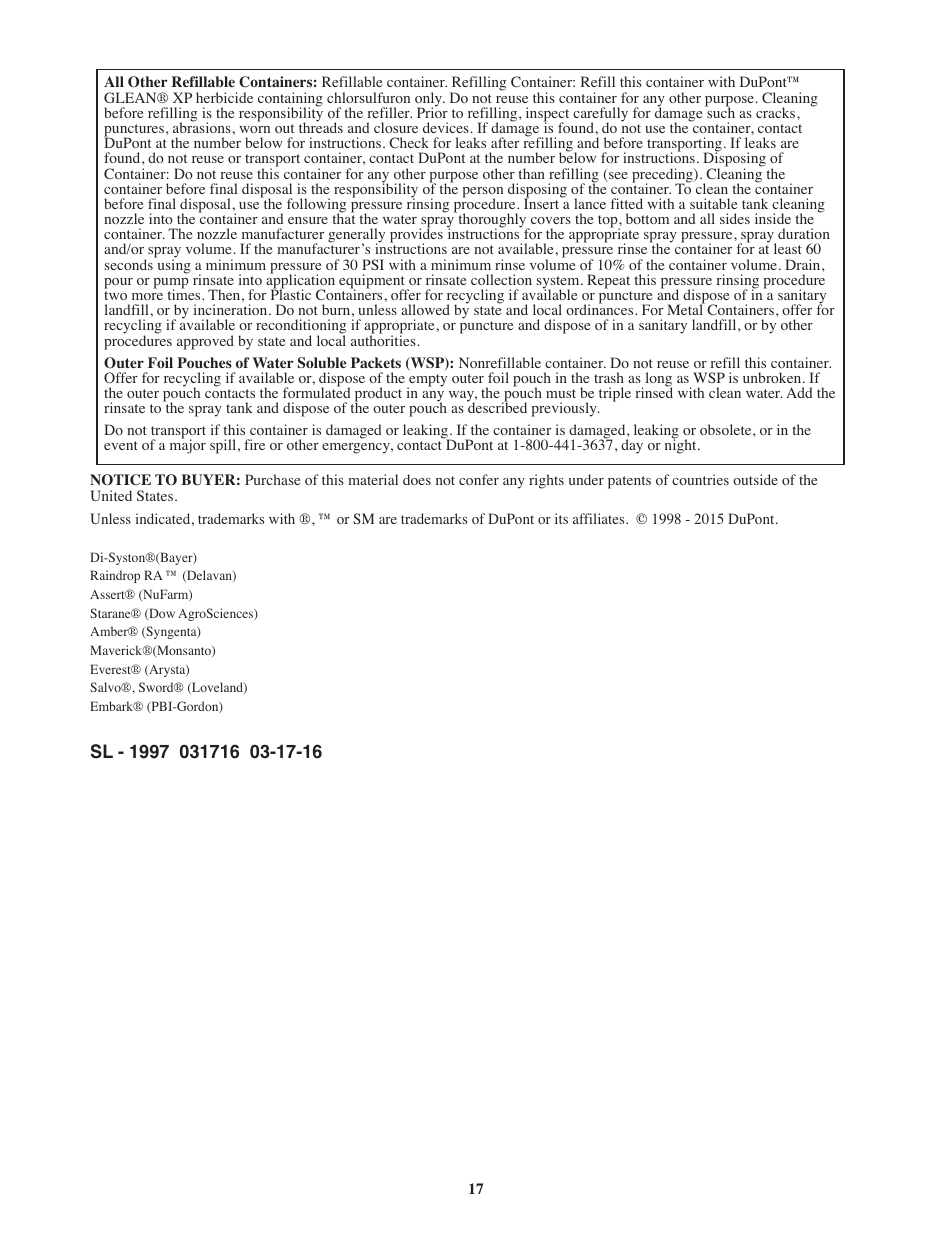 This screenshot has width=952, height=1233. What do you see at coordinates (720, 111) in the screenshot?
I see `such` at bounding box center [720, 111].
